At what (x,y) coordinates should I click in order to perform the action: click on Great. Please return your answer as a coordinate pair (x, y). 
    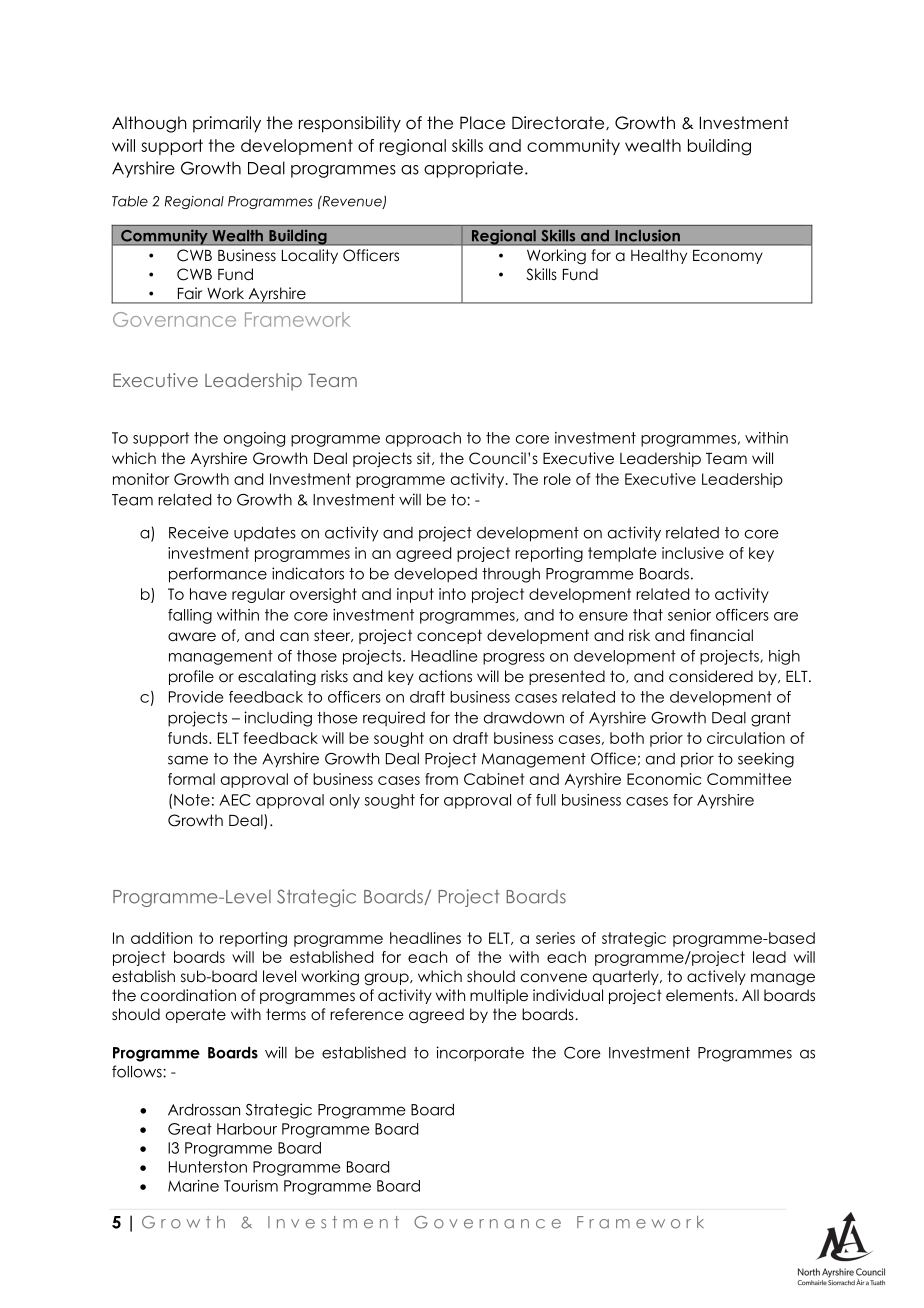
    Looking at the image, I should click on (190, 1129).
